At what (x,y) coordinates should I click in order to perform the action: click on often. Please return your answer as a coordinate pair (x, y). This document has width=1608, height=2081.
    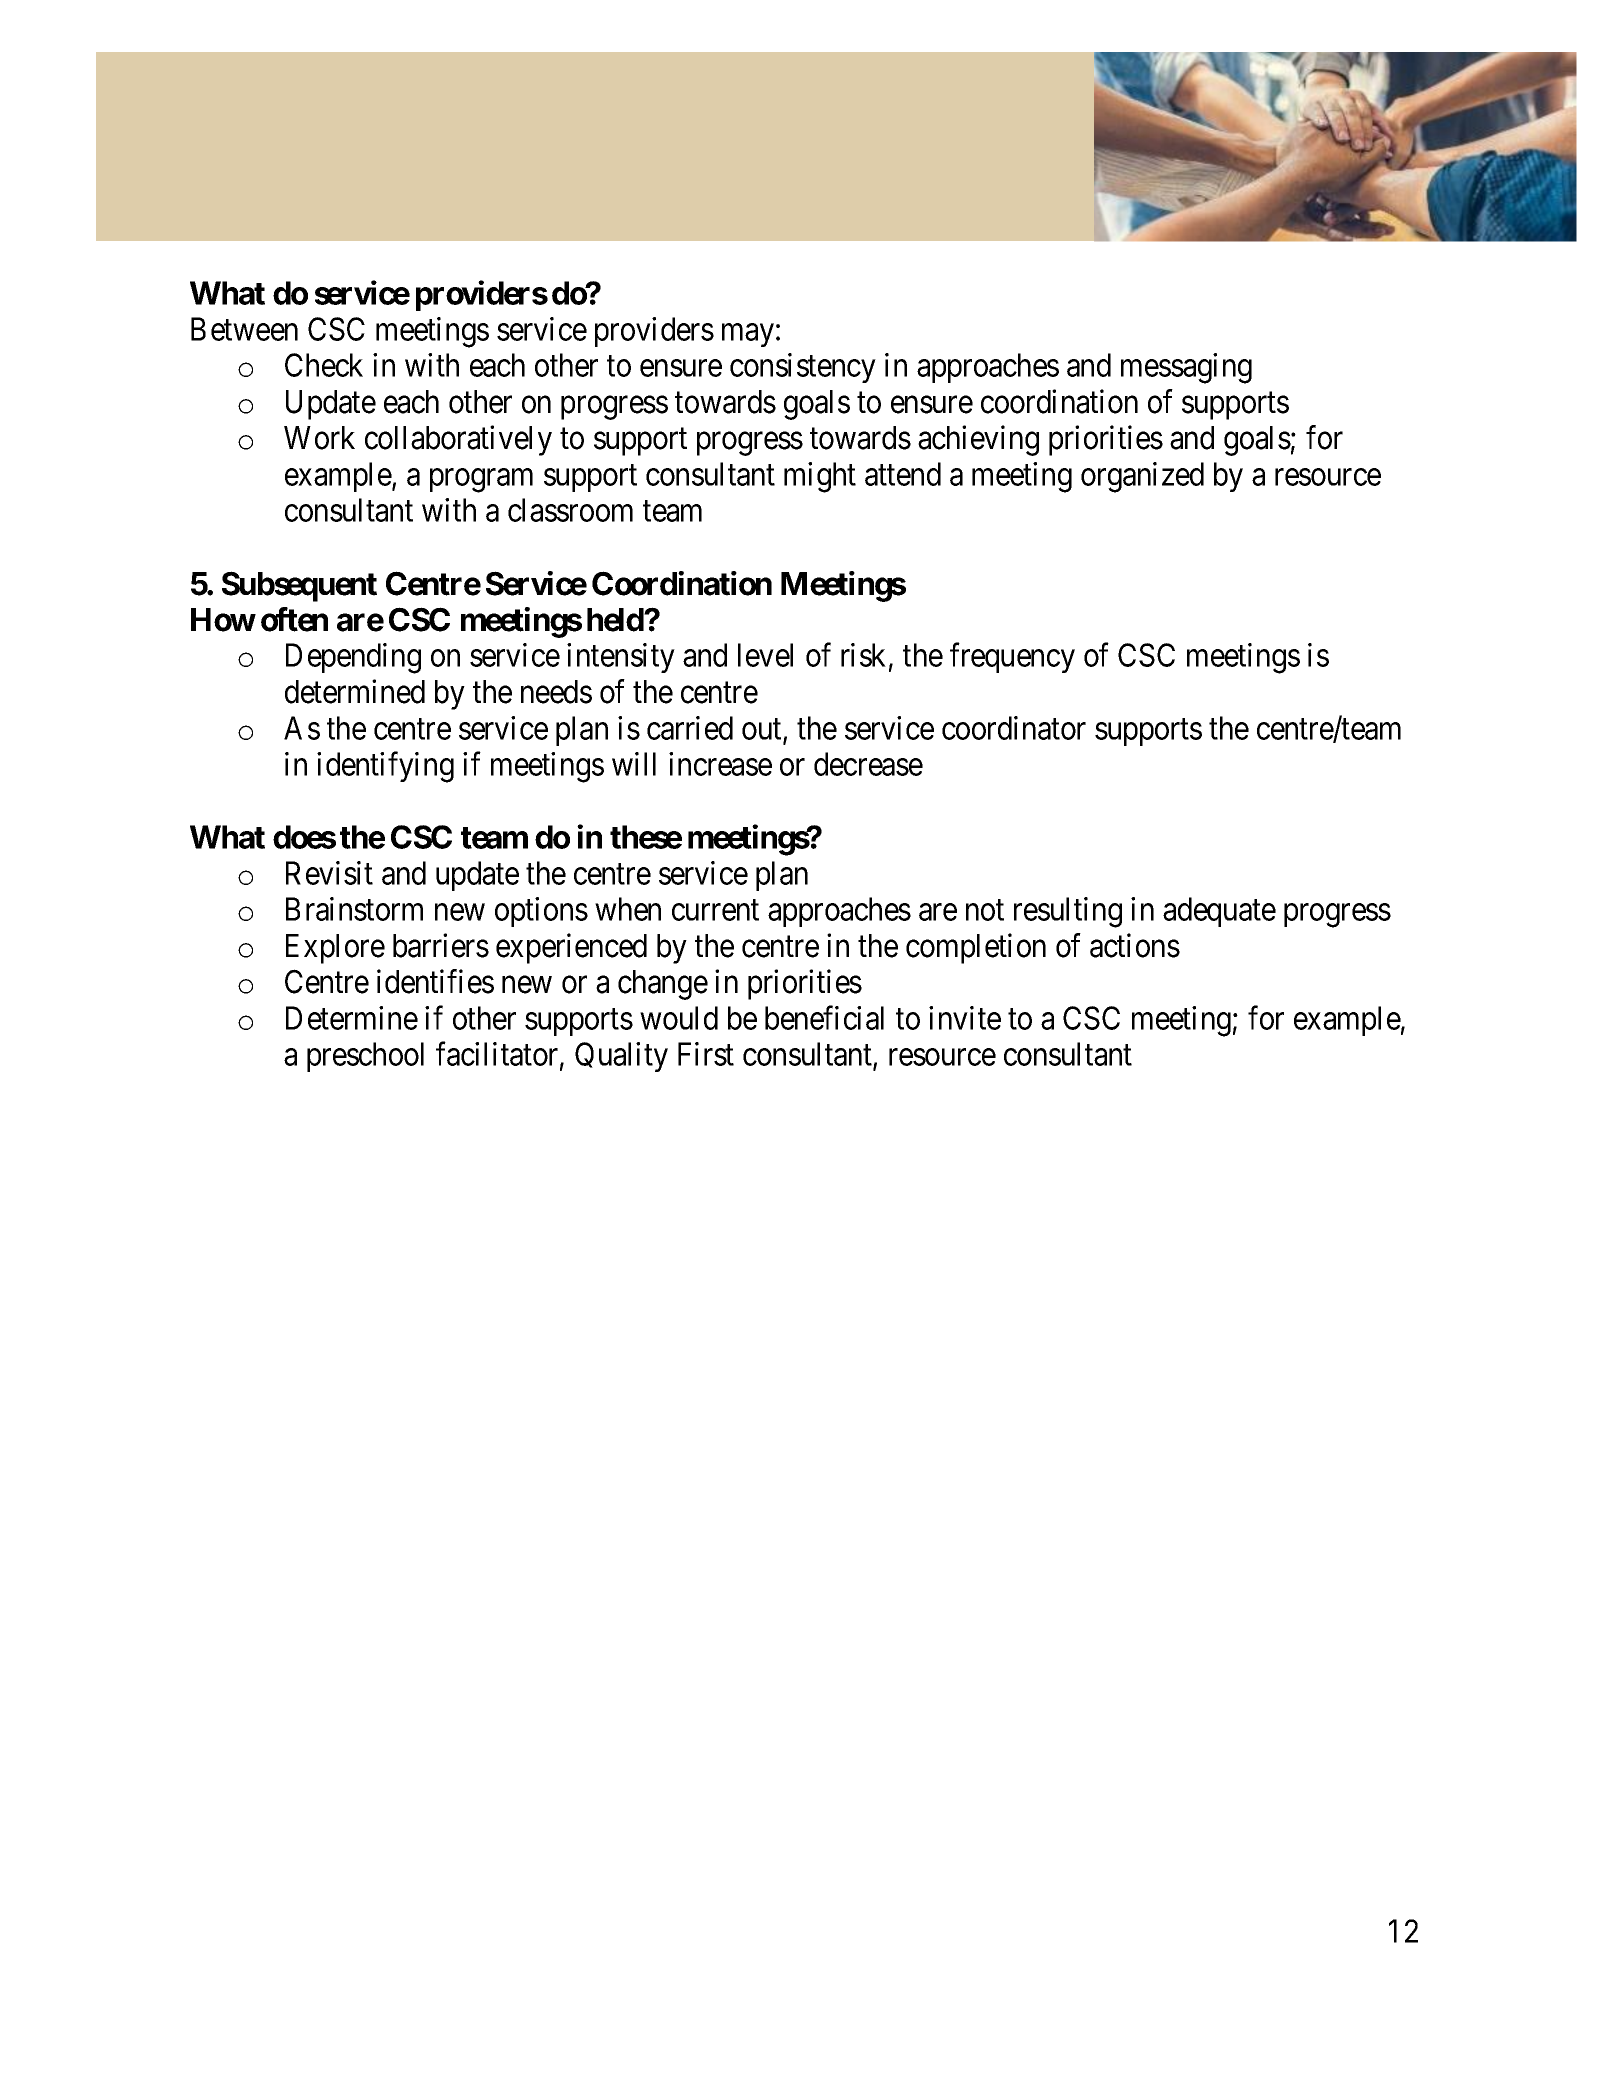
    Looking at the image, I should click on (294, 619).
